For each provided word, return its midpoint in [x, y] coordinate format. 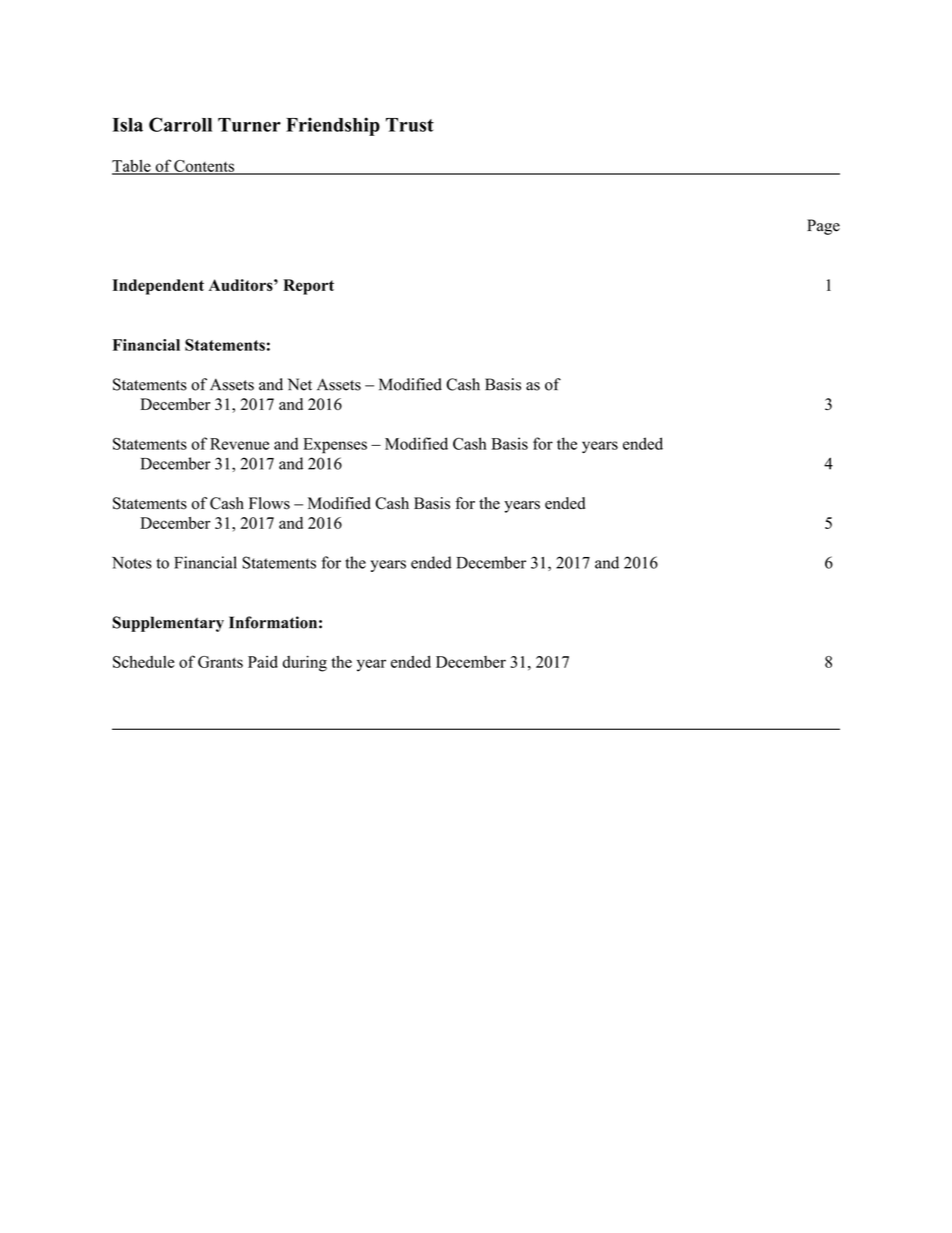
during [305, 663]
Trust [410, 125]
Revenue [239, 444]
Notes [132, 563]
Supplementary [168, 624]
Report [308, 287]
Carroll [180, 124]
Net [300, 384]
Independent [158, 287]
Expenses [335, 446]
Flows [269, 503]
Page [823, 227]
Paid [263, 662]
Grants [220, 662]
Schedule [144, 661]
